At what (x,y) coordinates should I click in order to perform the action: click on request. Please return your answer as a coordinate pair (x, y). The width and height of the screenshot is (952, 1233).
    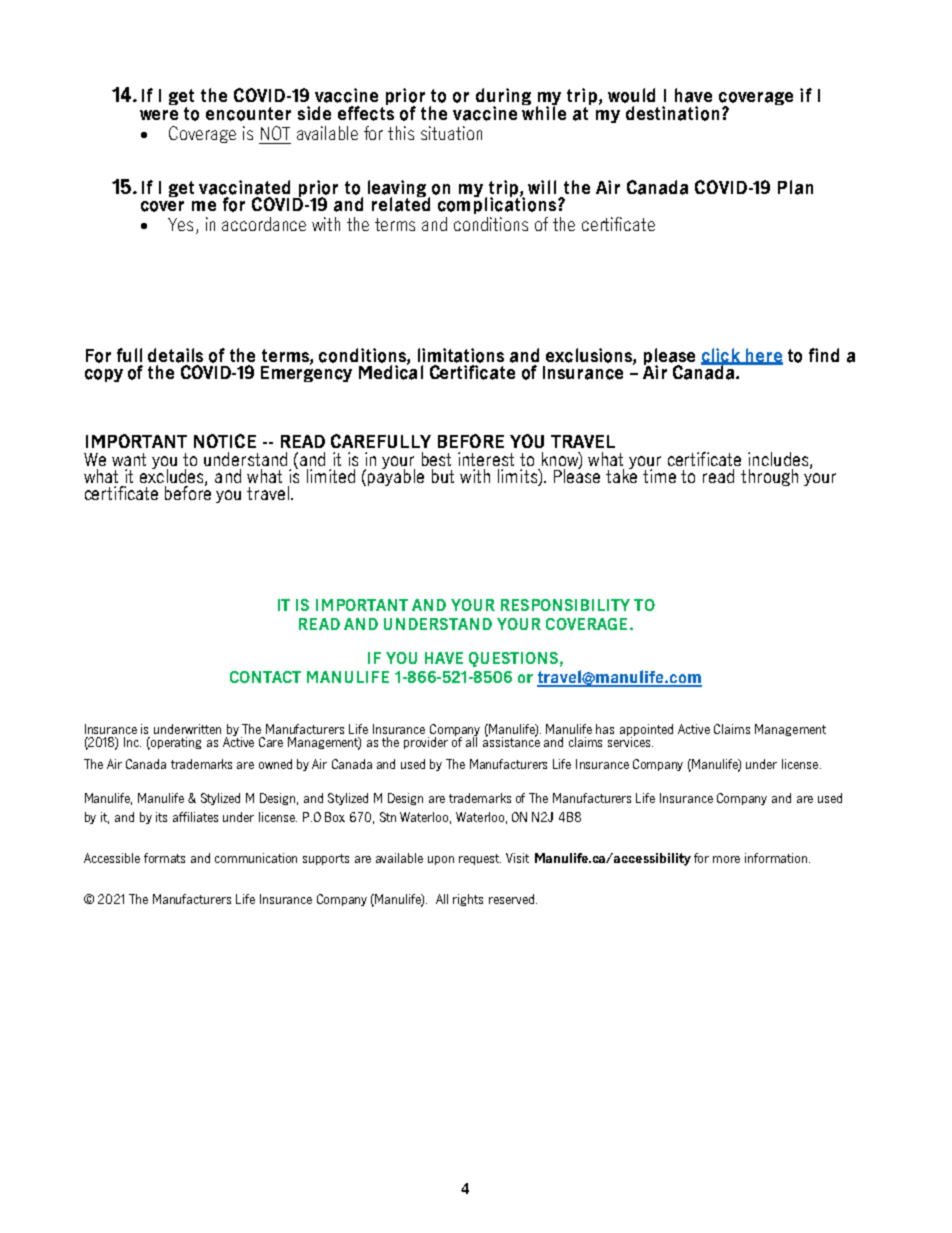
    Looking at the image, I should click on (480, 859).
